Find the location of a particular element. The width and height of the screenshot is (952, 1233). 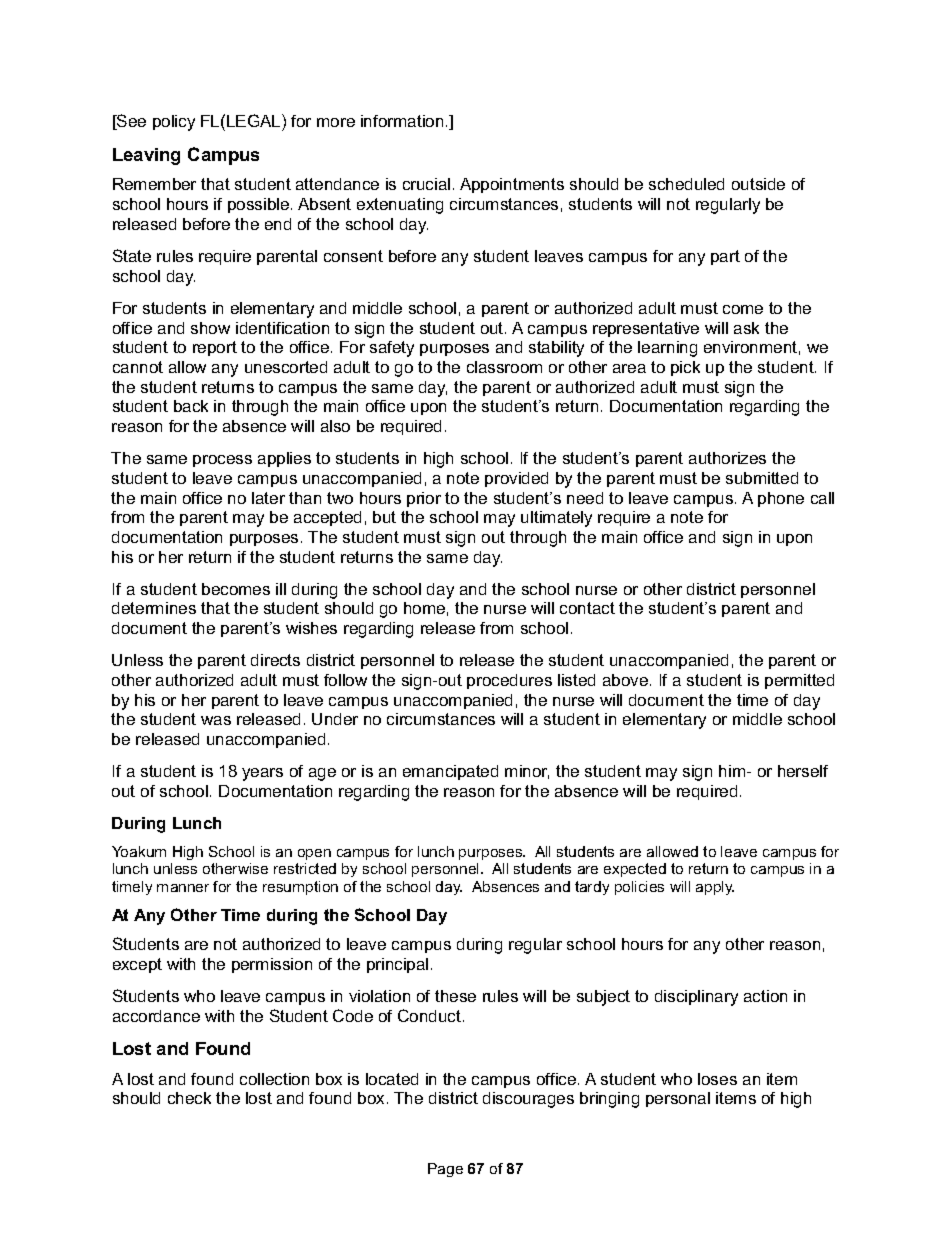

permitted is located at coordinates (799, 681).
